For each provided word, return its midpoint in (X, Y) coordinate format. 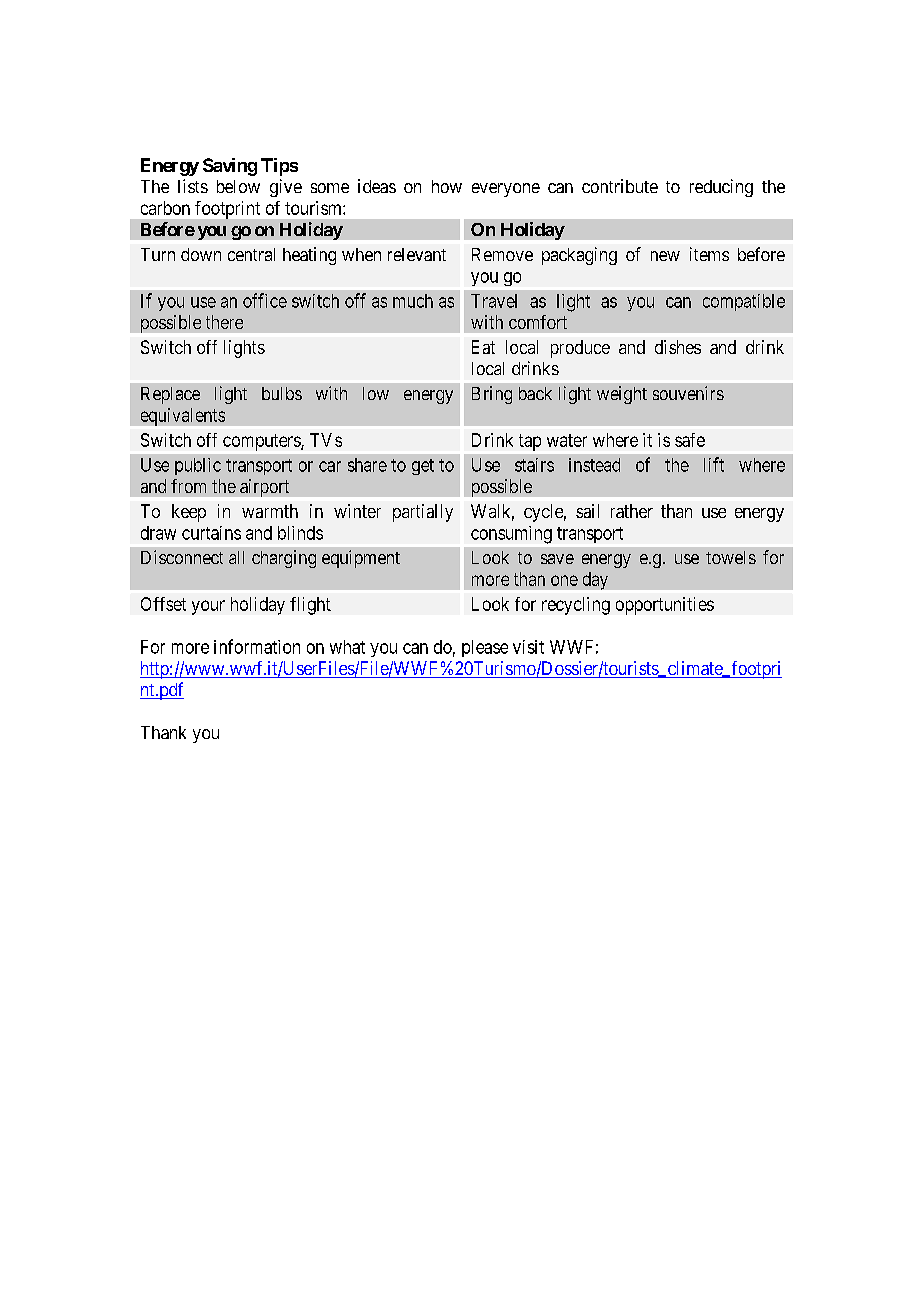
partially (423, 513)
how (447, 186)
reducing (721, 188)
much (413, 301)
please (485, 648)
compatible (744, 302)
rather (632, 511)
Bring (492, 395)
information (257, 646)
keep (189, 513)
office (265, 300)
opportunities (665, 606)
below (238, 186)
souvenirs (688, 393)
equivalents (183, 417)
